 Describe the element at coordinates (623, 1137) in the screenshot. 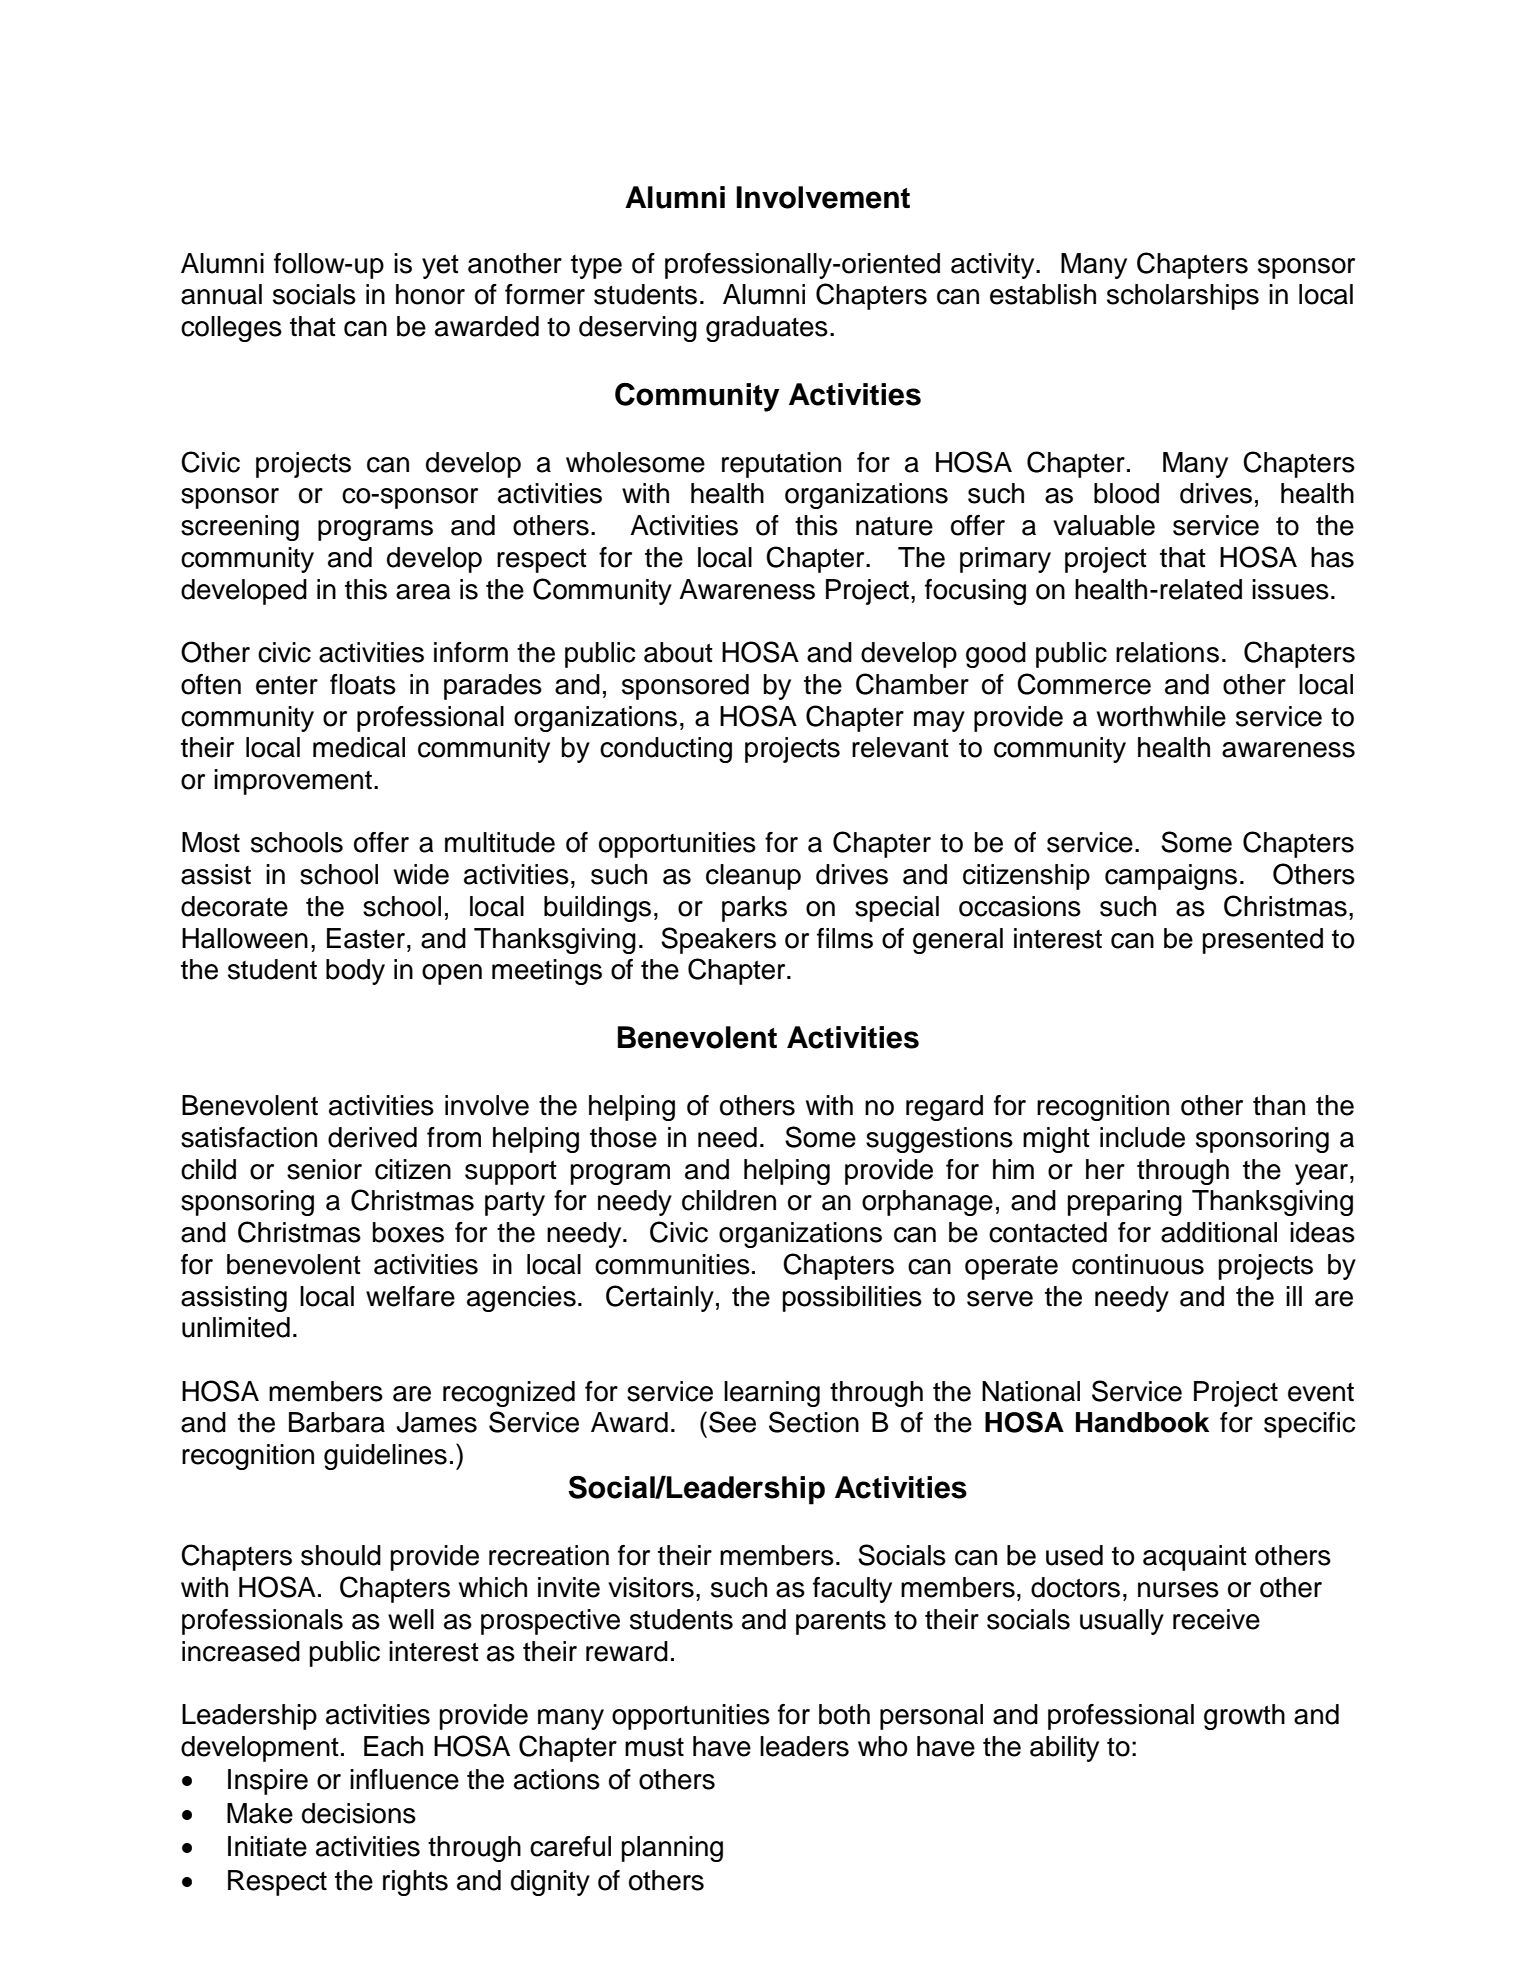

I see `those` at that location.
